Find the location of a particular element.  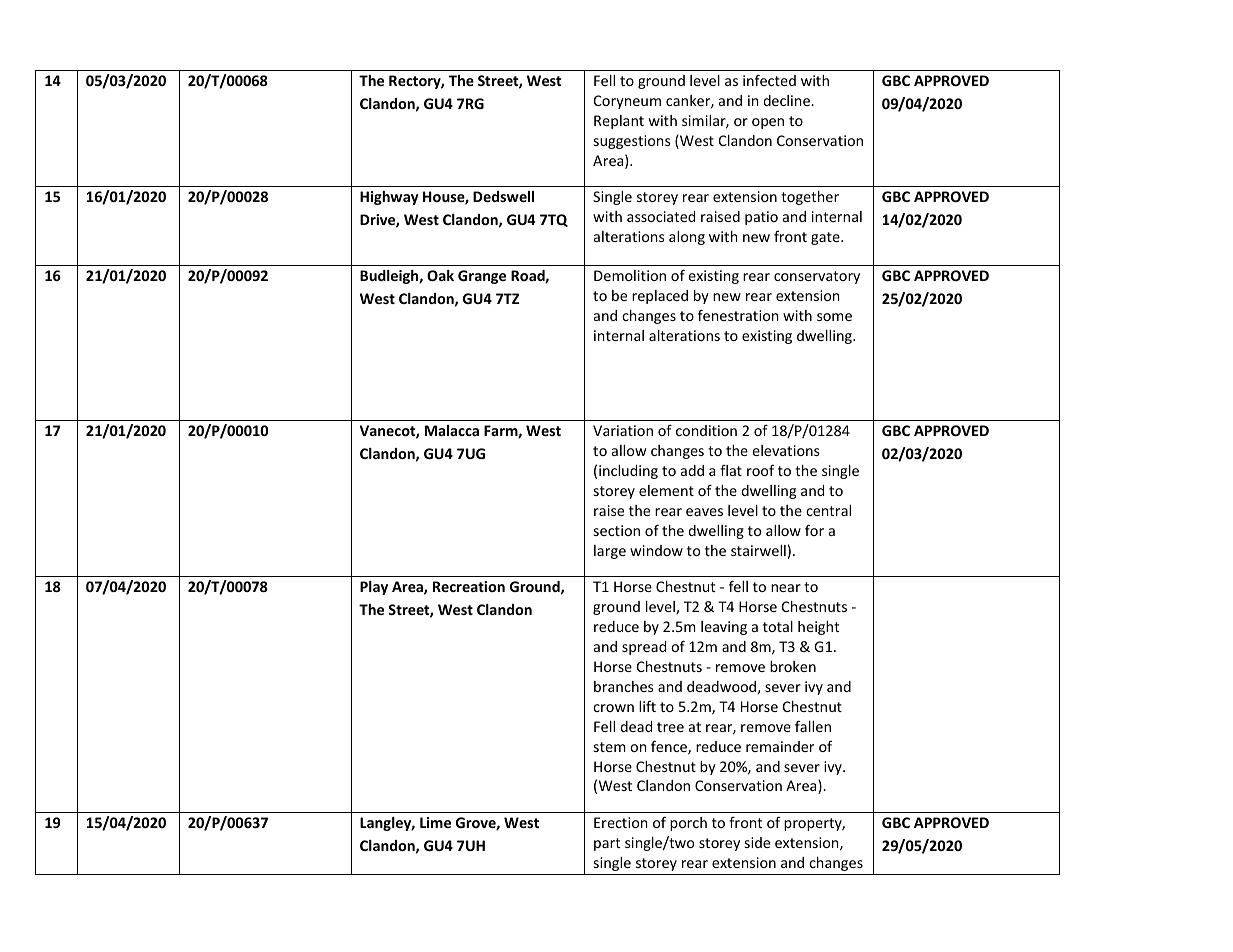

Malacca is located at coordinates (452, 430).
